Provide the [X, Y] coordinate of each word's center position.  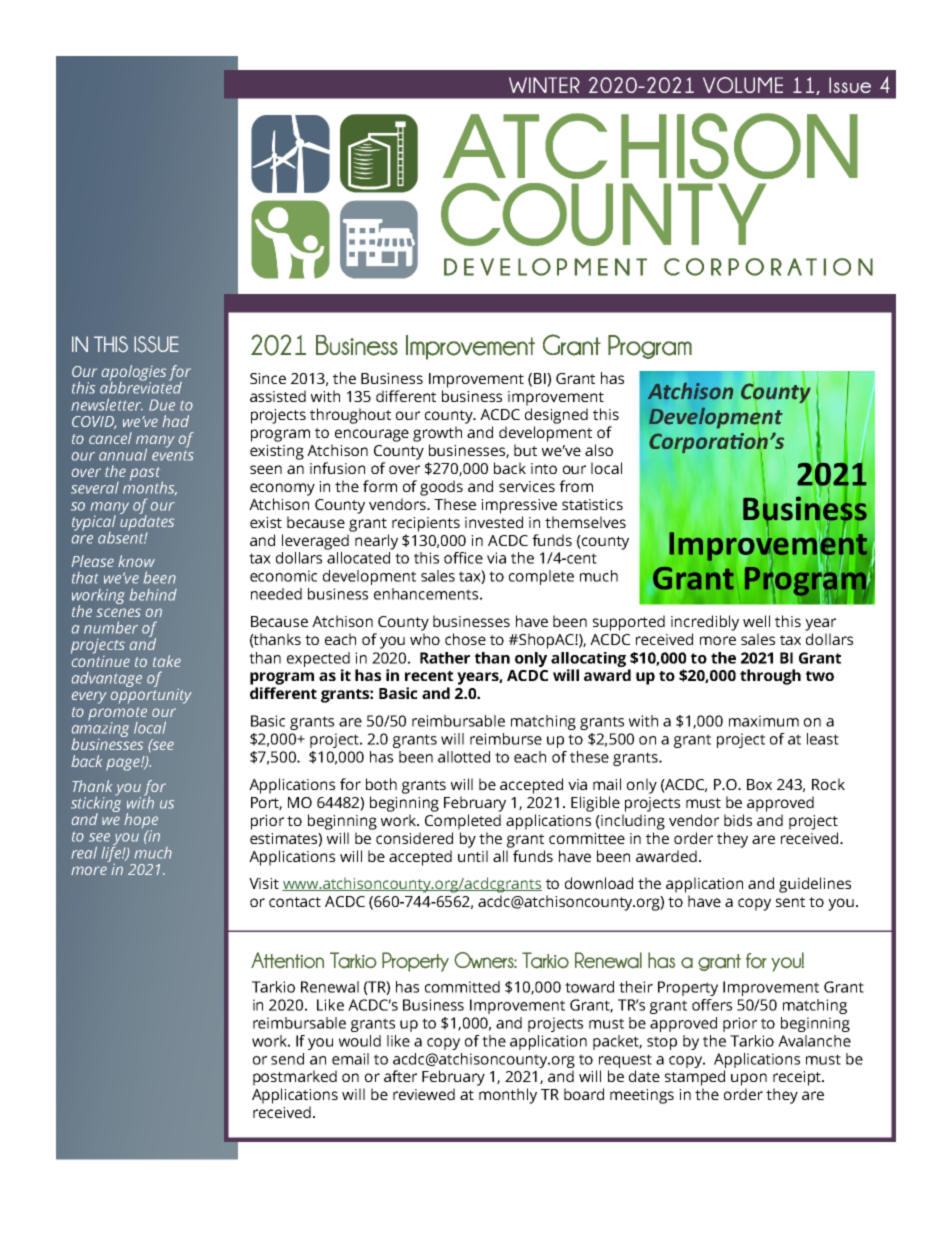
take [167, 661]
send [287, 1059]
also [599, 450]
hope [141, 822]
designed [556, 416]
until [473, 856]
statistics [592, 504]
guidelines [815, 885]
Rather [445, 658]
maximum [764, 721]
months [150, 487]
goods [441, 488]
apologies [133, 374]
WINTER [544, 85]
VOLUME [743, 85]
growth [437, 434]
